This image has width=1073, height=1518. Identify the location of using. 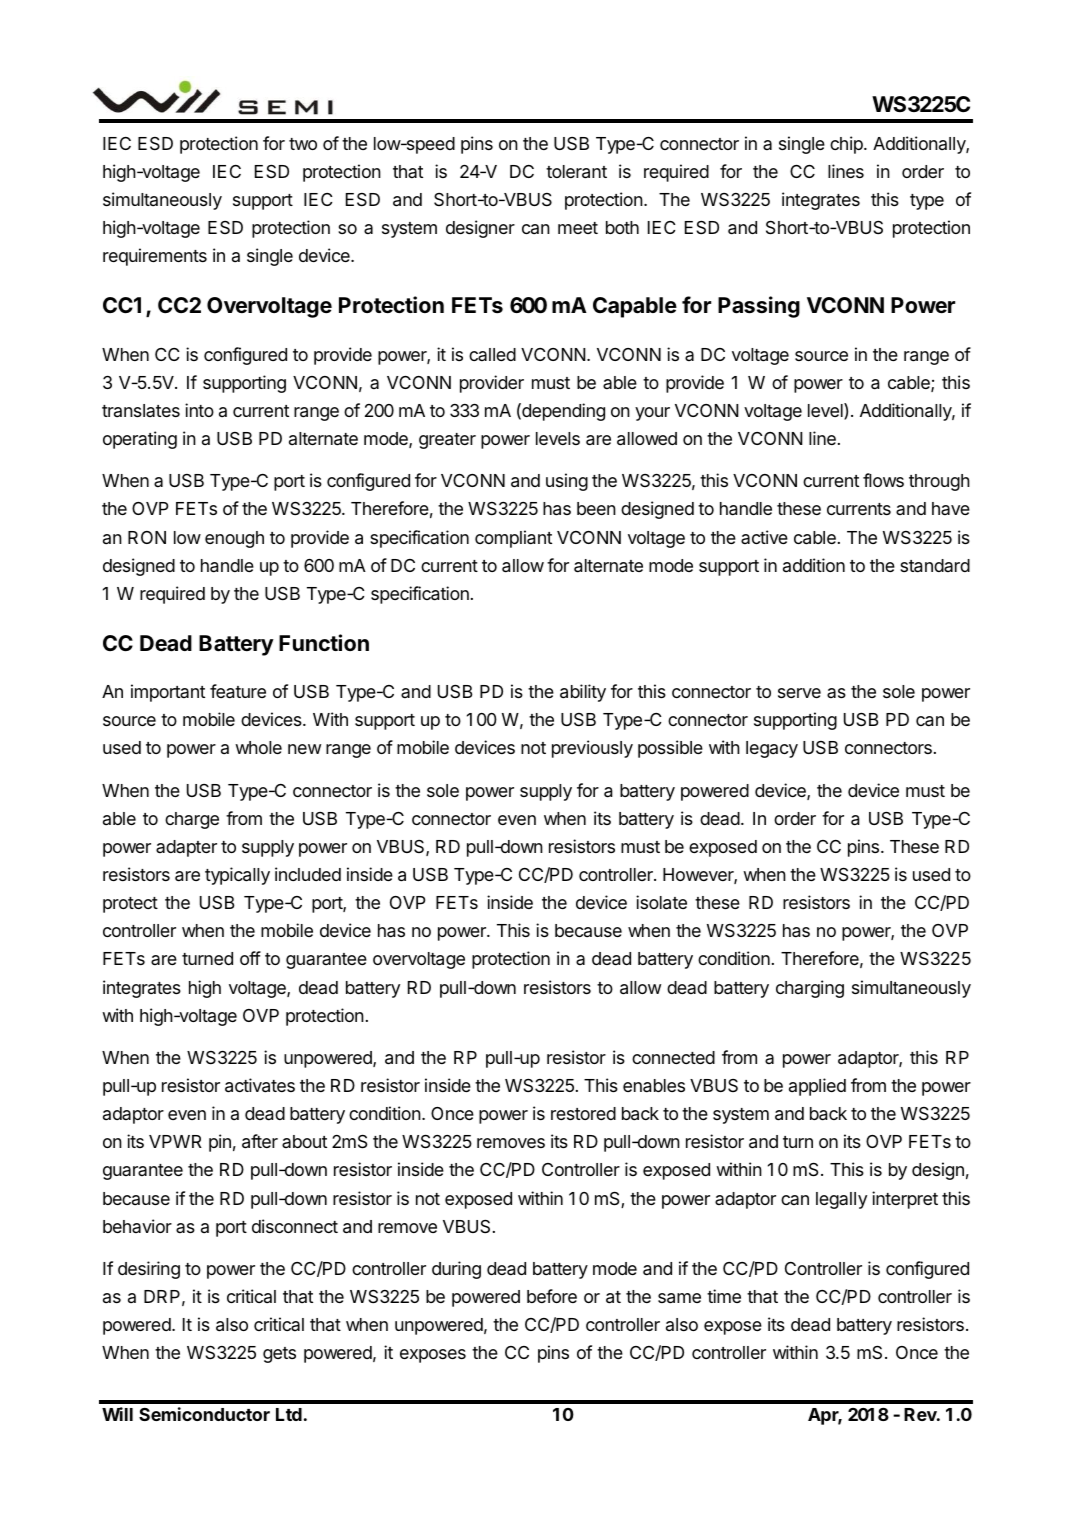
(567, 482).
